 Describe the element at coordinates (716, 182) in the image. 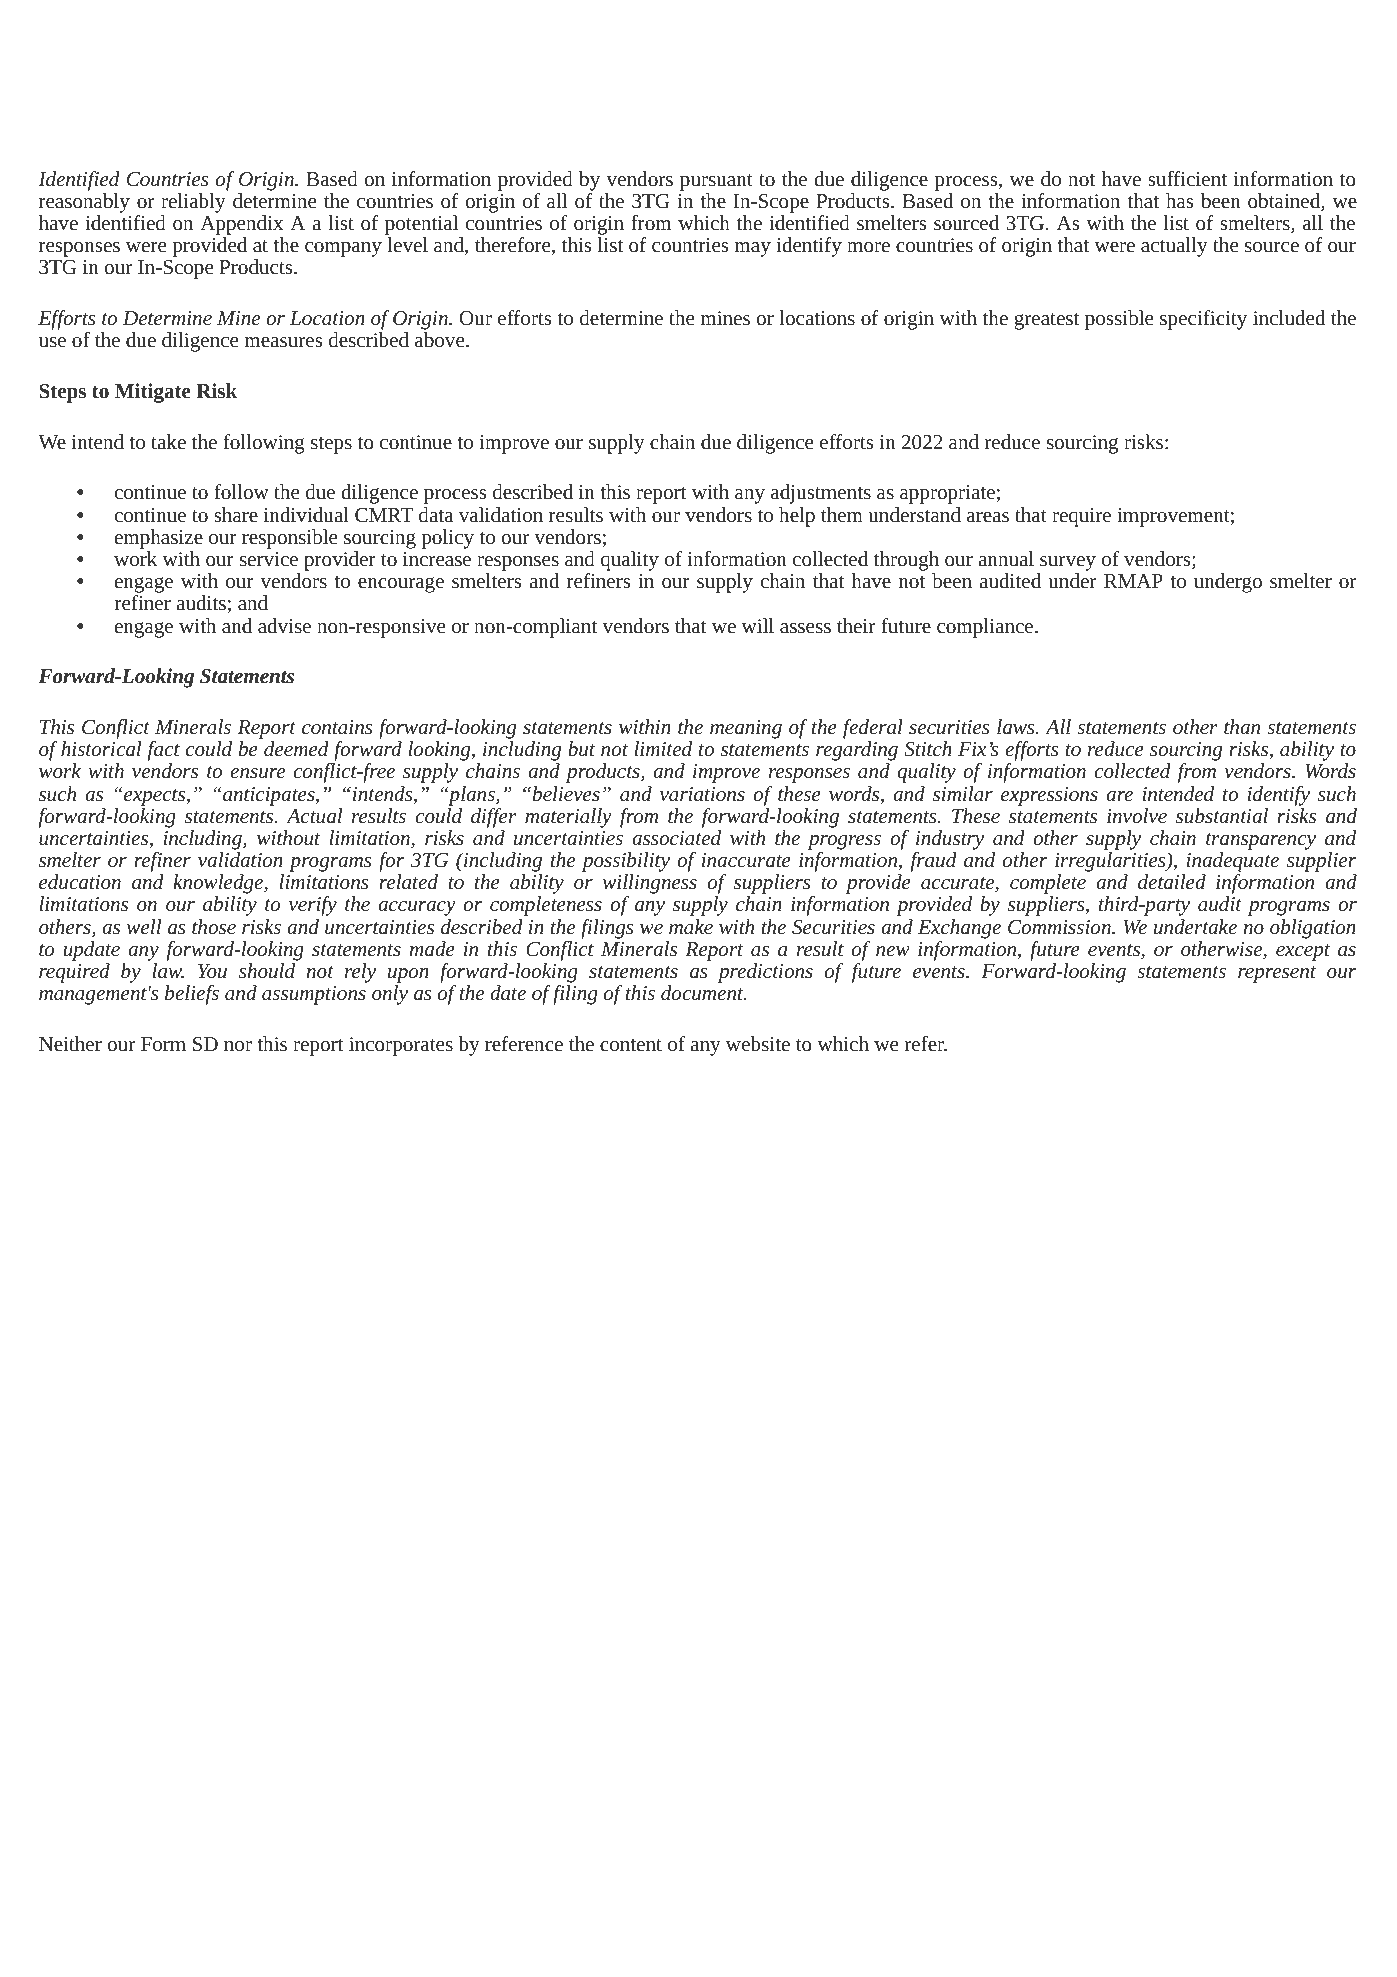

I see `pursuant` at that location.
